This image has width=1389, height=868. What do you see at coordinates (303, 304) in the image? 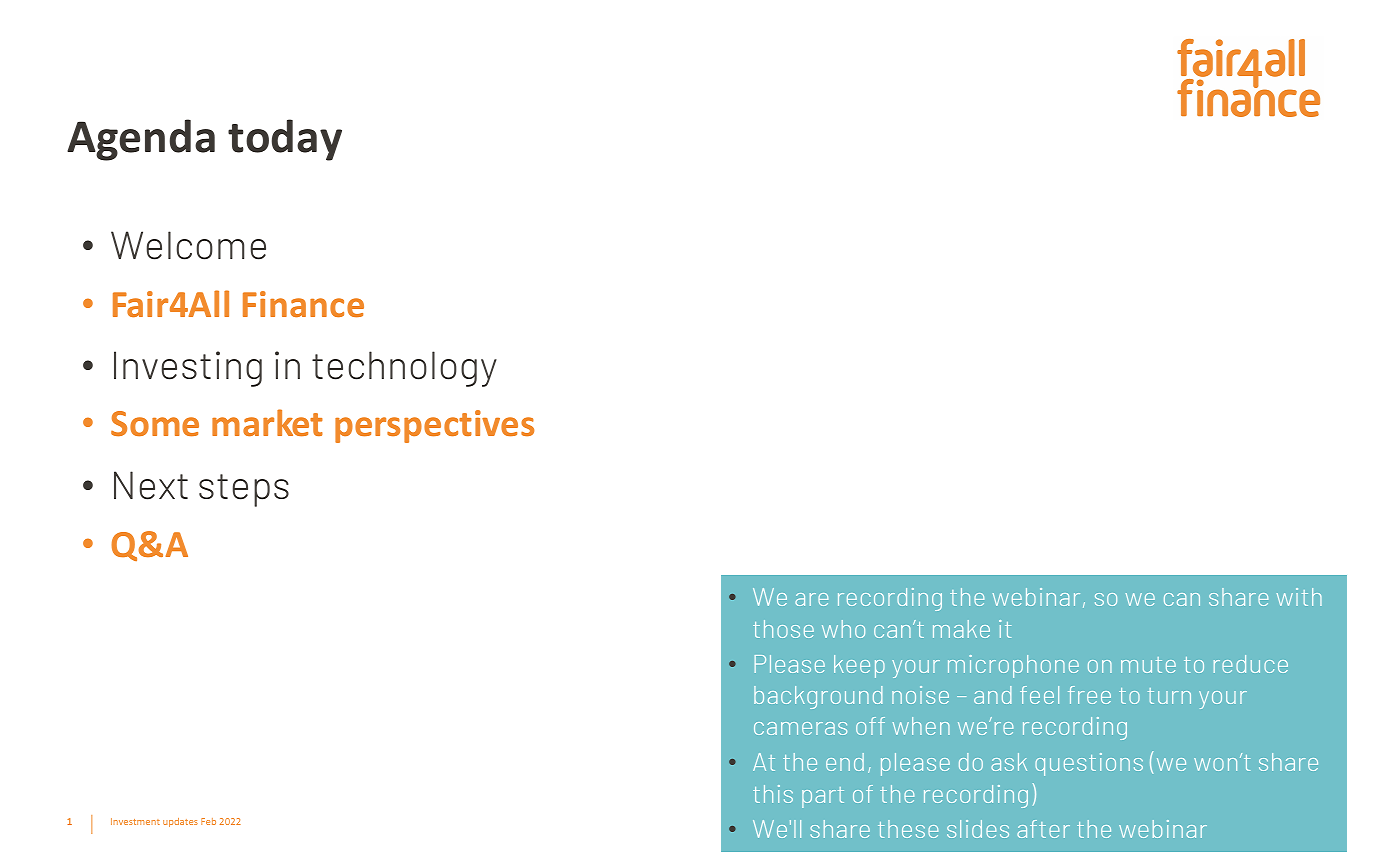
I see `Finance` at bounding box center [303, 304].
